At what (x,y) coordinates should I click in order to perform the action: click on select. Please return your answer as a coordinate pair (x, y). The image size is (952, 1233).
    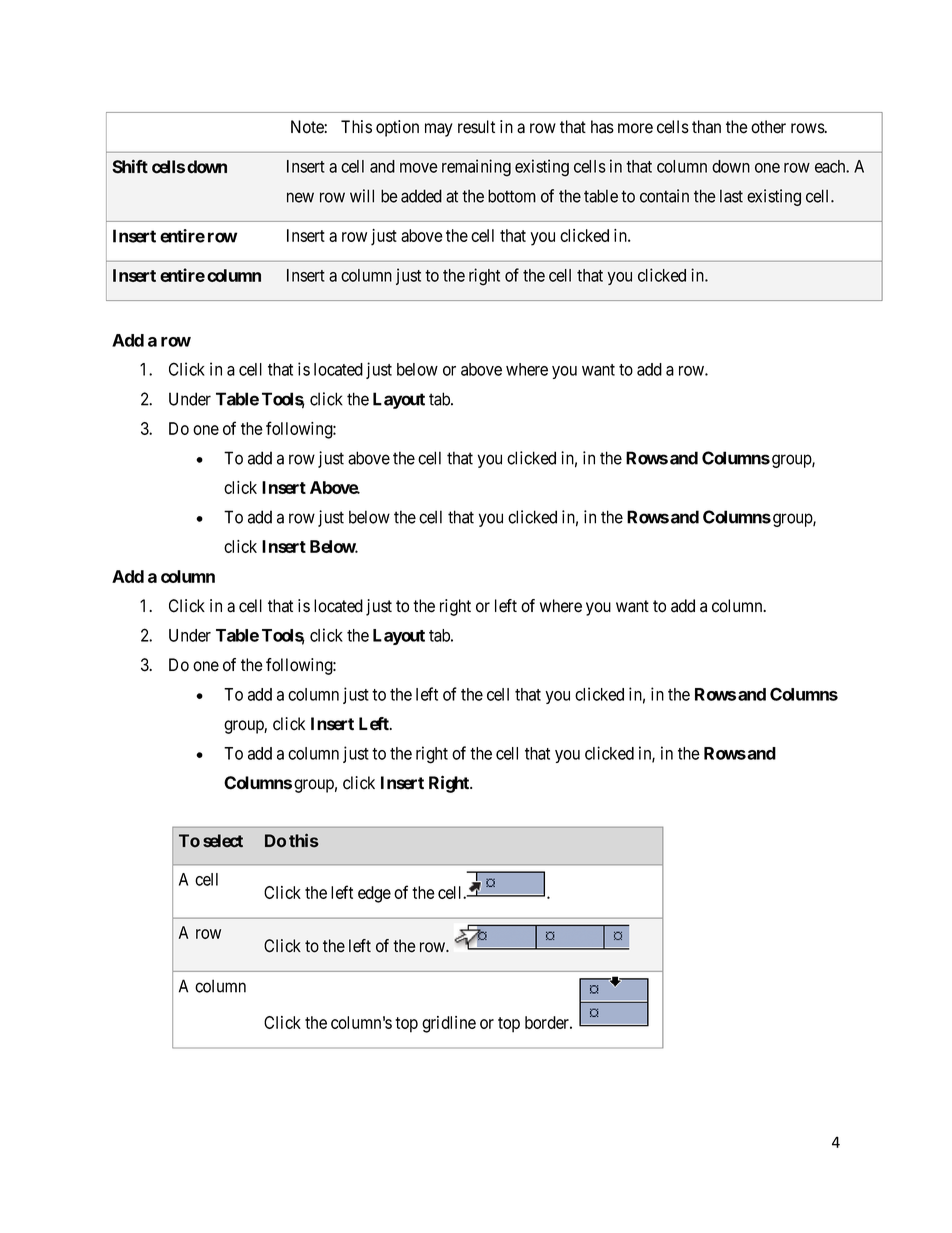
    Looking at the image, I should click on (223, 841).
